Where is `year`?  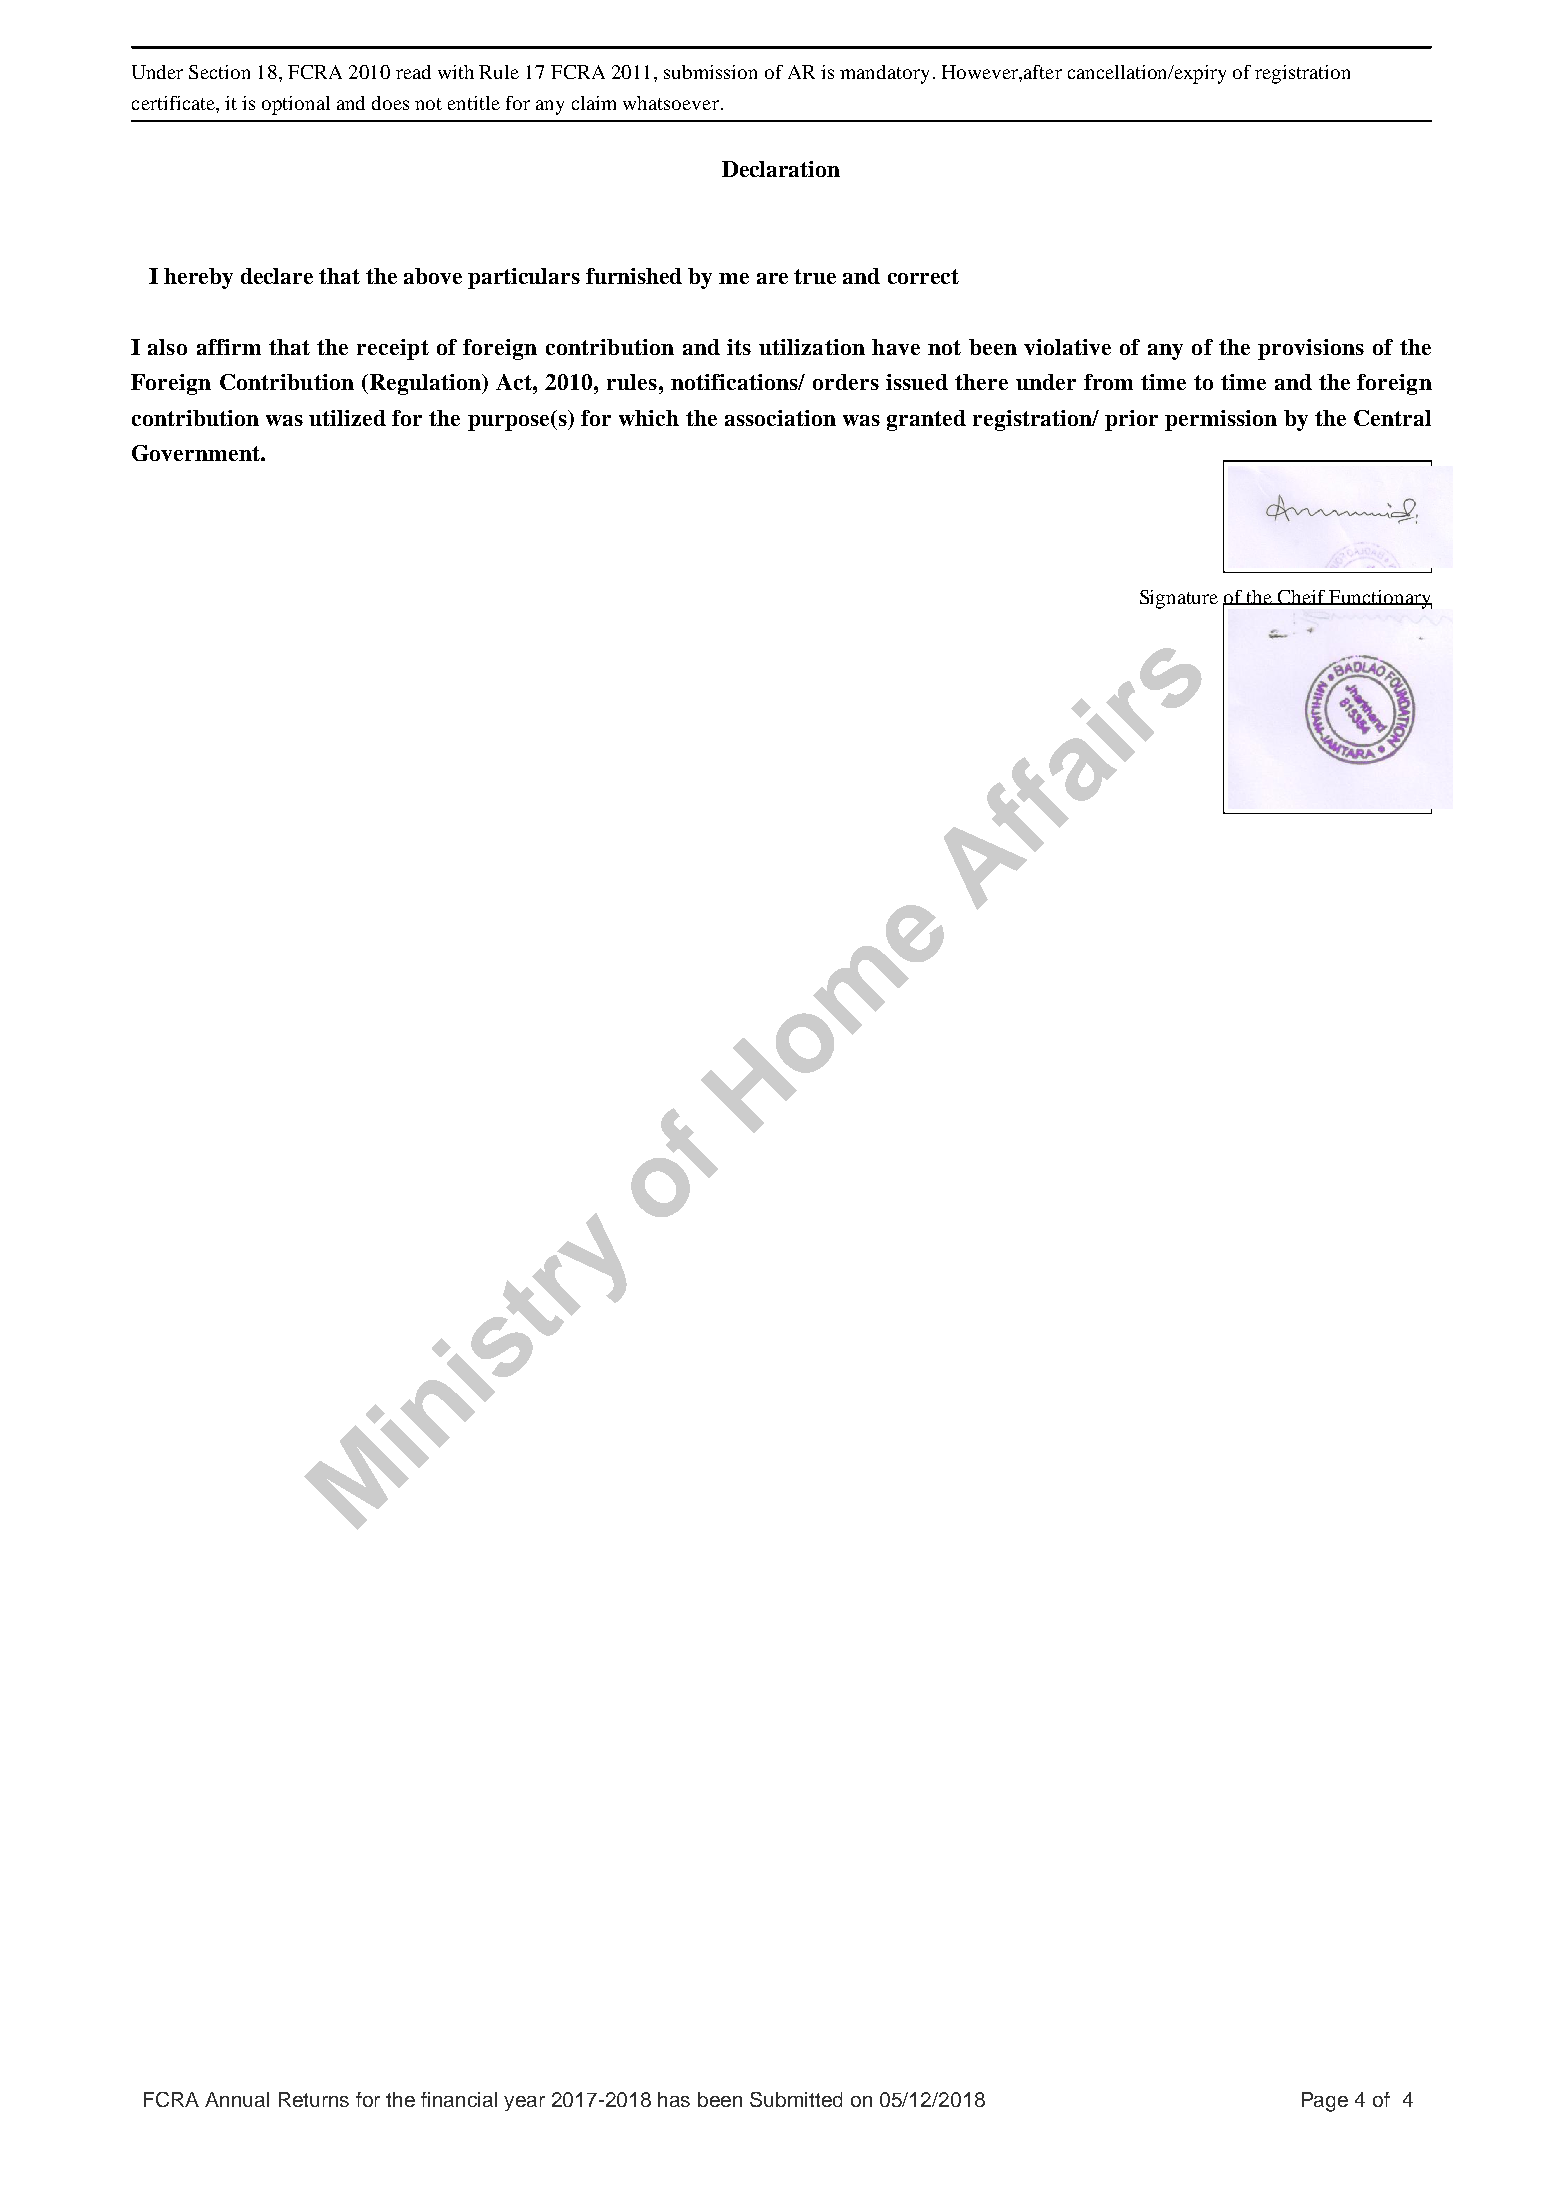
year is located at coordinates (524, 2103).
